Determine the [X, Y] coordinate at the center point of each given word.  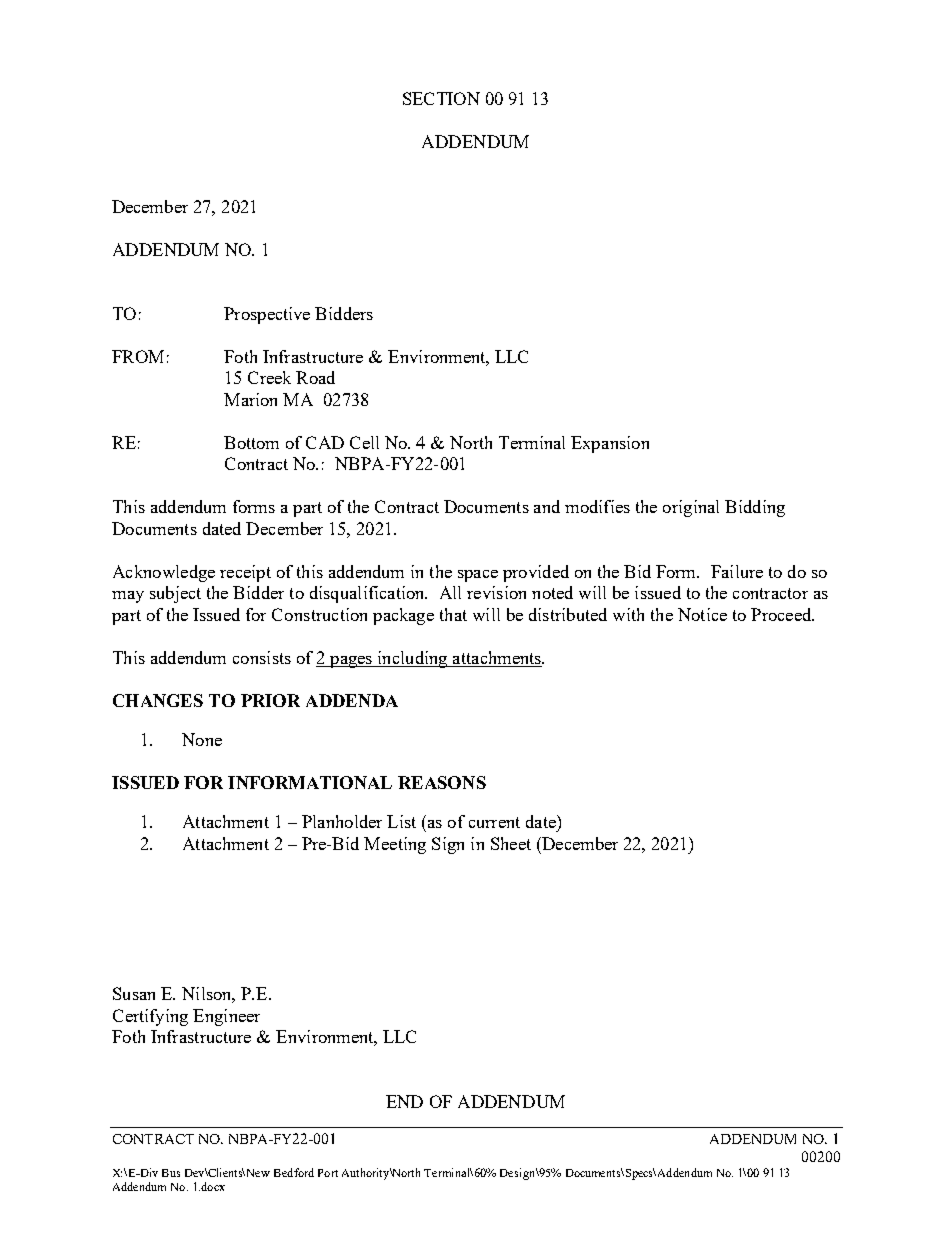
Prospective [267, 315]
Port [328, 1173]
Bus [171, 1173]
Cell [364, 442]
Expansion [610, 444]
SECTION [441, 98]
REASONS [442, 782]
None [202, 739]
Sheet [511, 843]
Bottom [251, 442]
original [691, 508]
